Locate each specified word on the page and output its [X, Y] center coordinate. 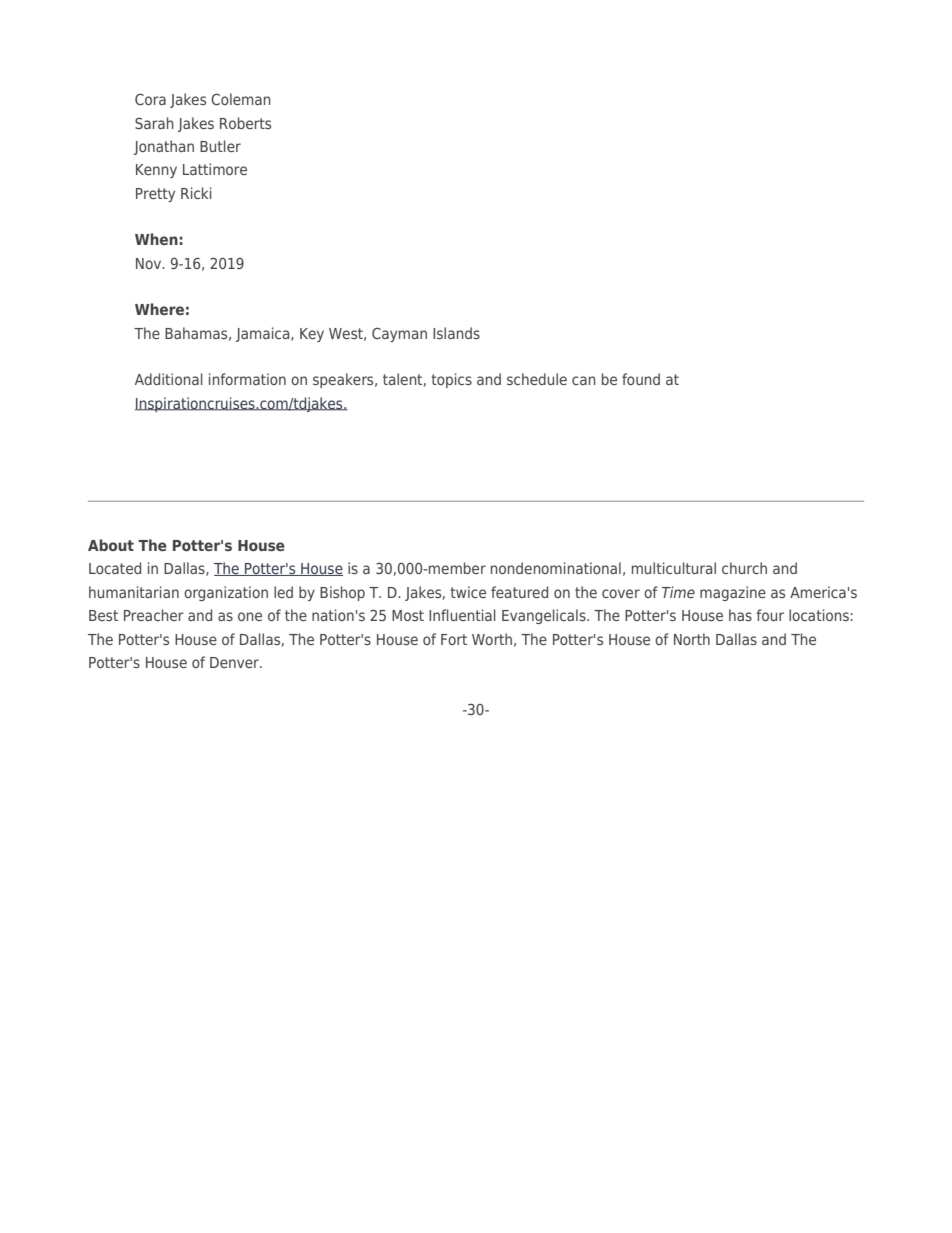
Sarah [154, 123]
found [641, 379]
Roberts [245, 123]
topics [451, 380]
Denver [235, 662]
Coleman [241, 99]
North [692, 639]
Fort [454, 639]
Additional [169, 379]
